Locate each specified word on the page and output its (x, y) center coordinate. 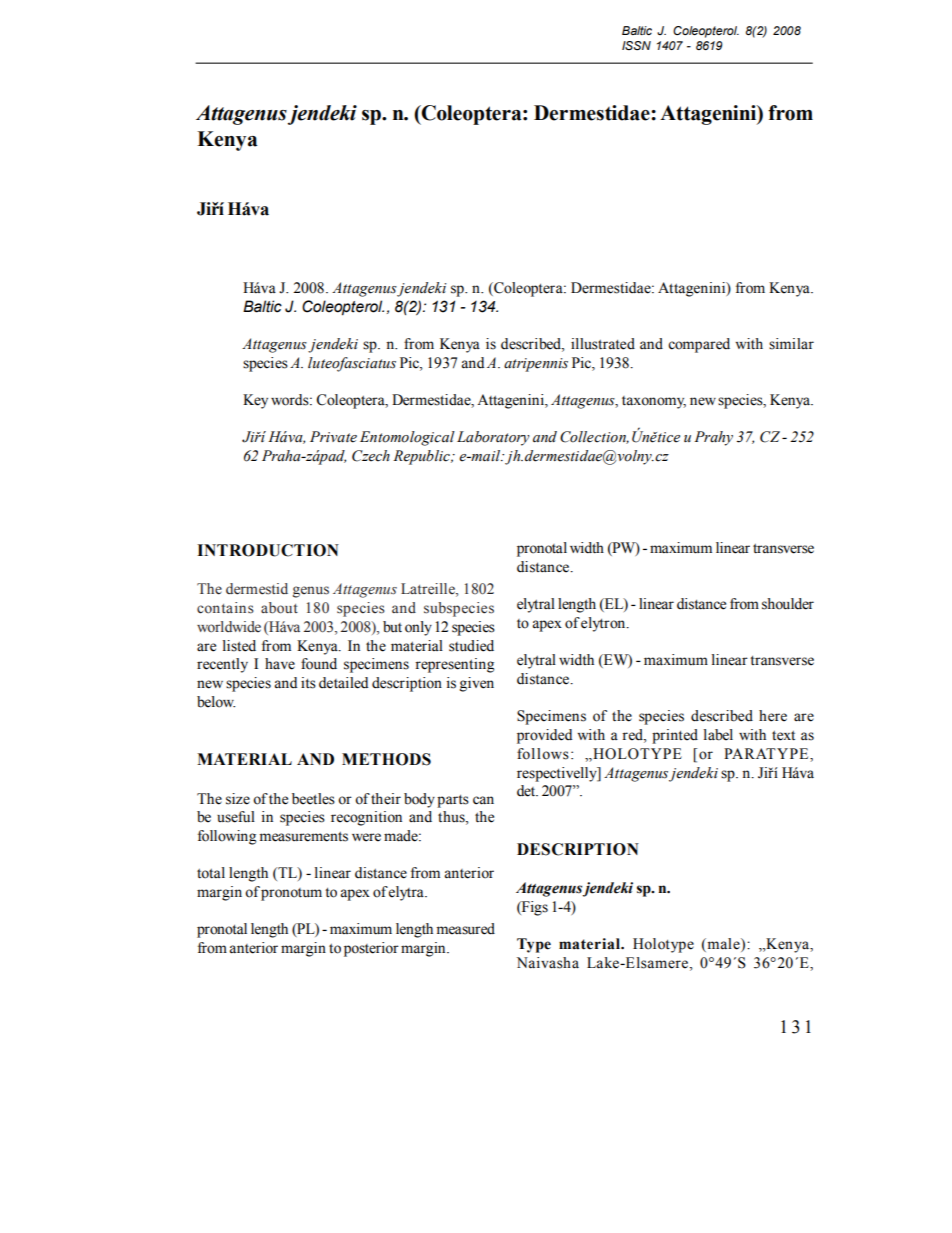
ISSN (636, 45)
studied (471, 646)
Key (255, 401)
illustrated (603, 344)
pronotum (291, 894)
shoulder (788, 604)
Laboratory (493, 438)
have (280, 664)
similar (791, 344)
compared (699, 345)
